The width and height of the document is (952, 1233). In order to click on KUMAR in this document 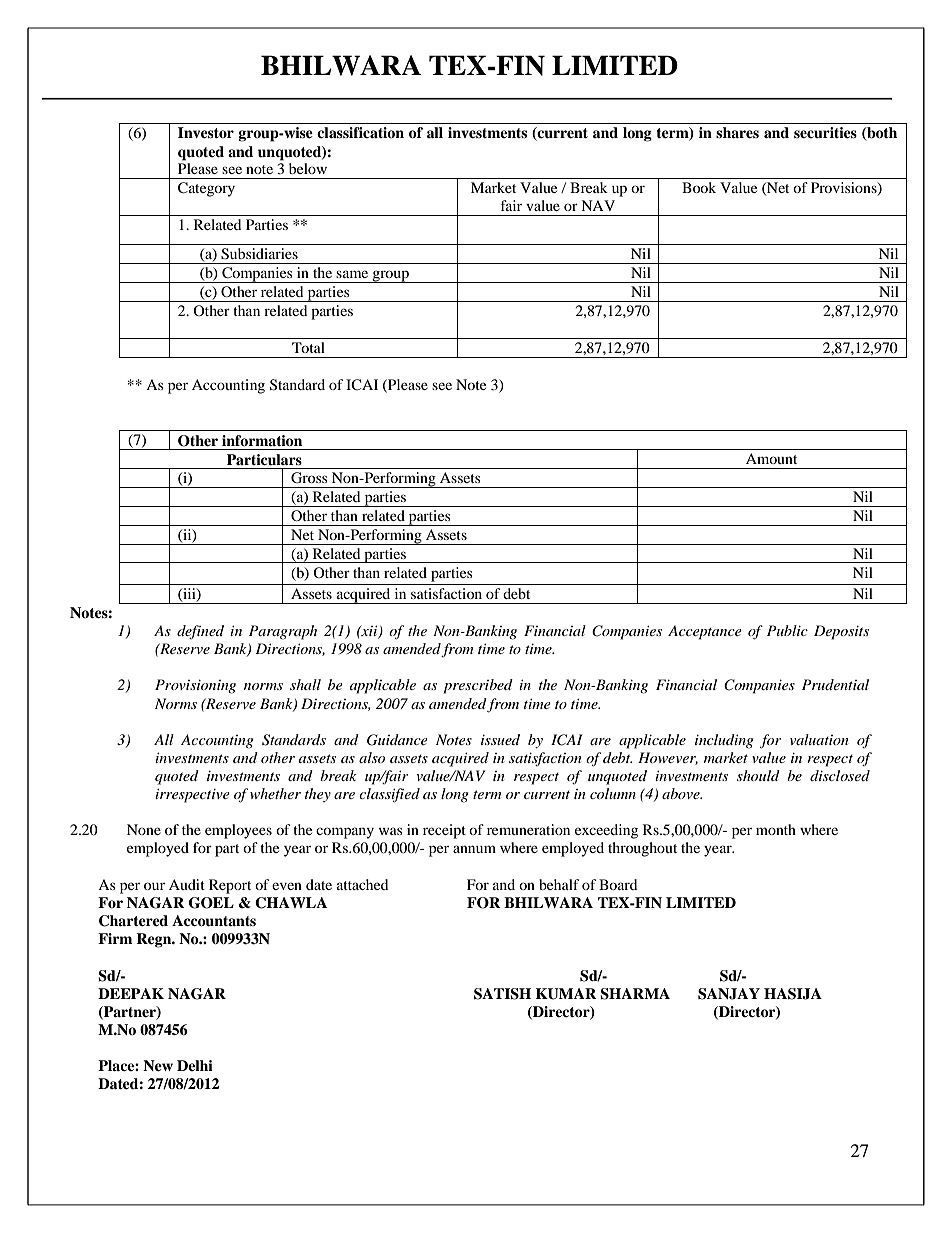, I will do `click(566, 994)`.
